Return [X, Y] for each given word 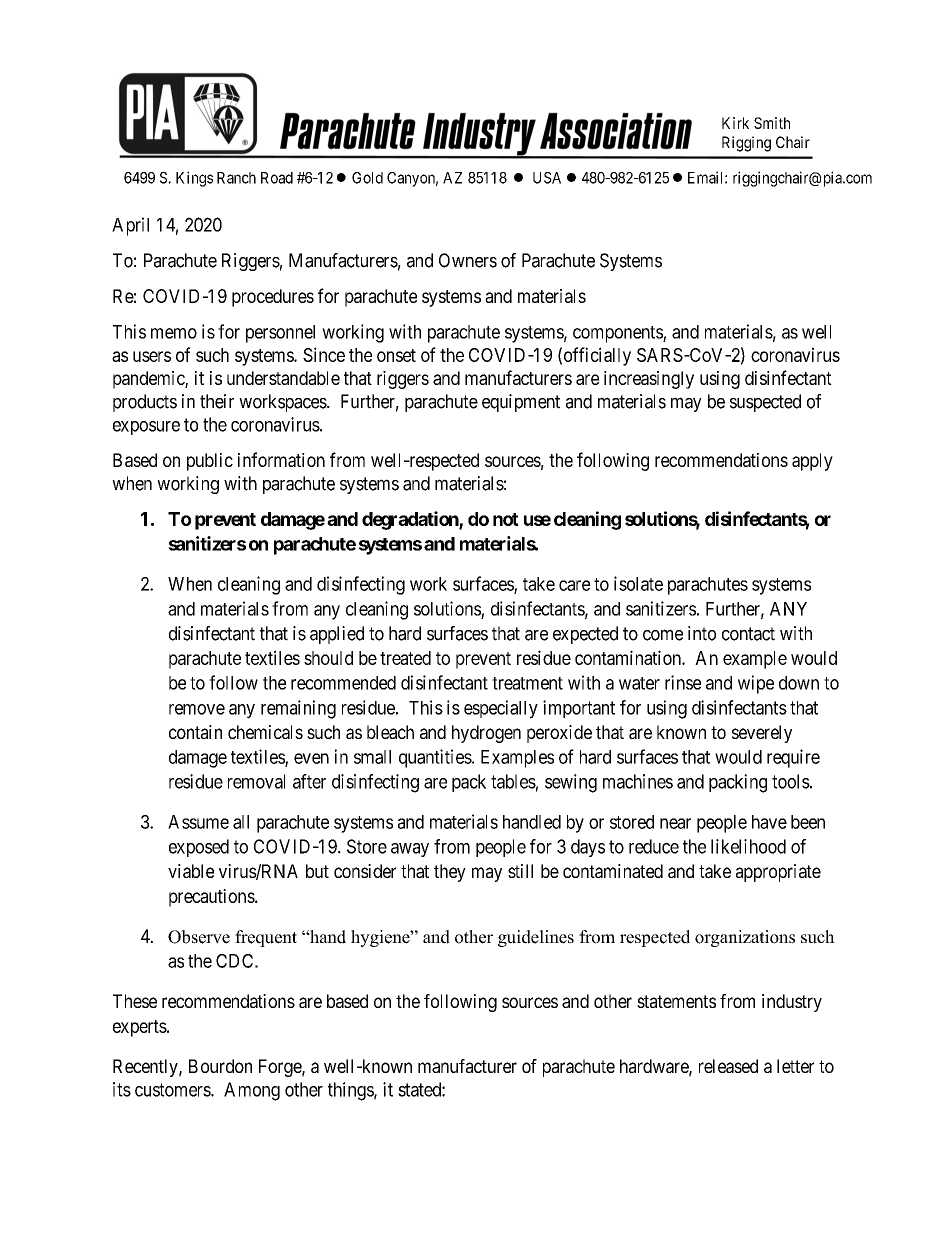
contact [748, 634]
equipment [521, 403]
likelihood [748, 846]
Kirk [735, 123]
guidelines [536, 938]
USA [547, 178]
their [217, 401]
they [450, 873]
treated [405, 658]
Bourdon [220, 1066]
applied [337, 635]
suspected [765, 403]
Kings [194, 179]
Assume [198, 822]
